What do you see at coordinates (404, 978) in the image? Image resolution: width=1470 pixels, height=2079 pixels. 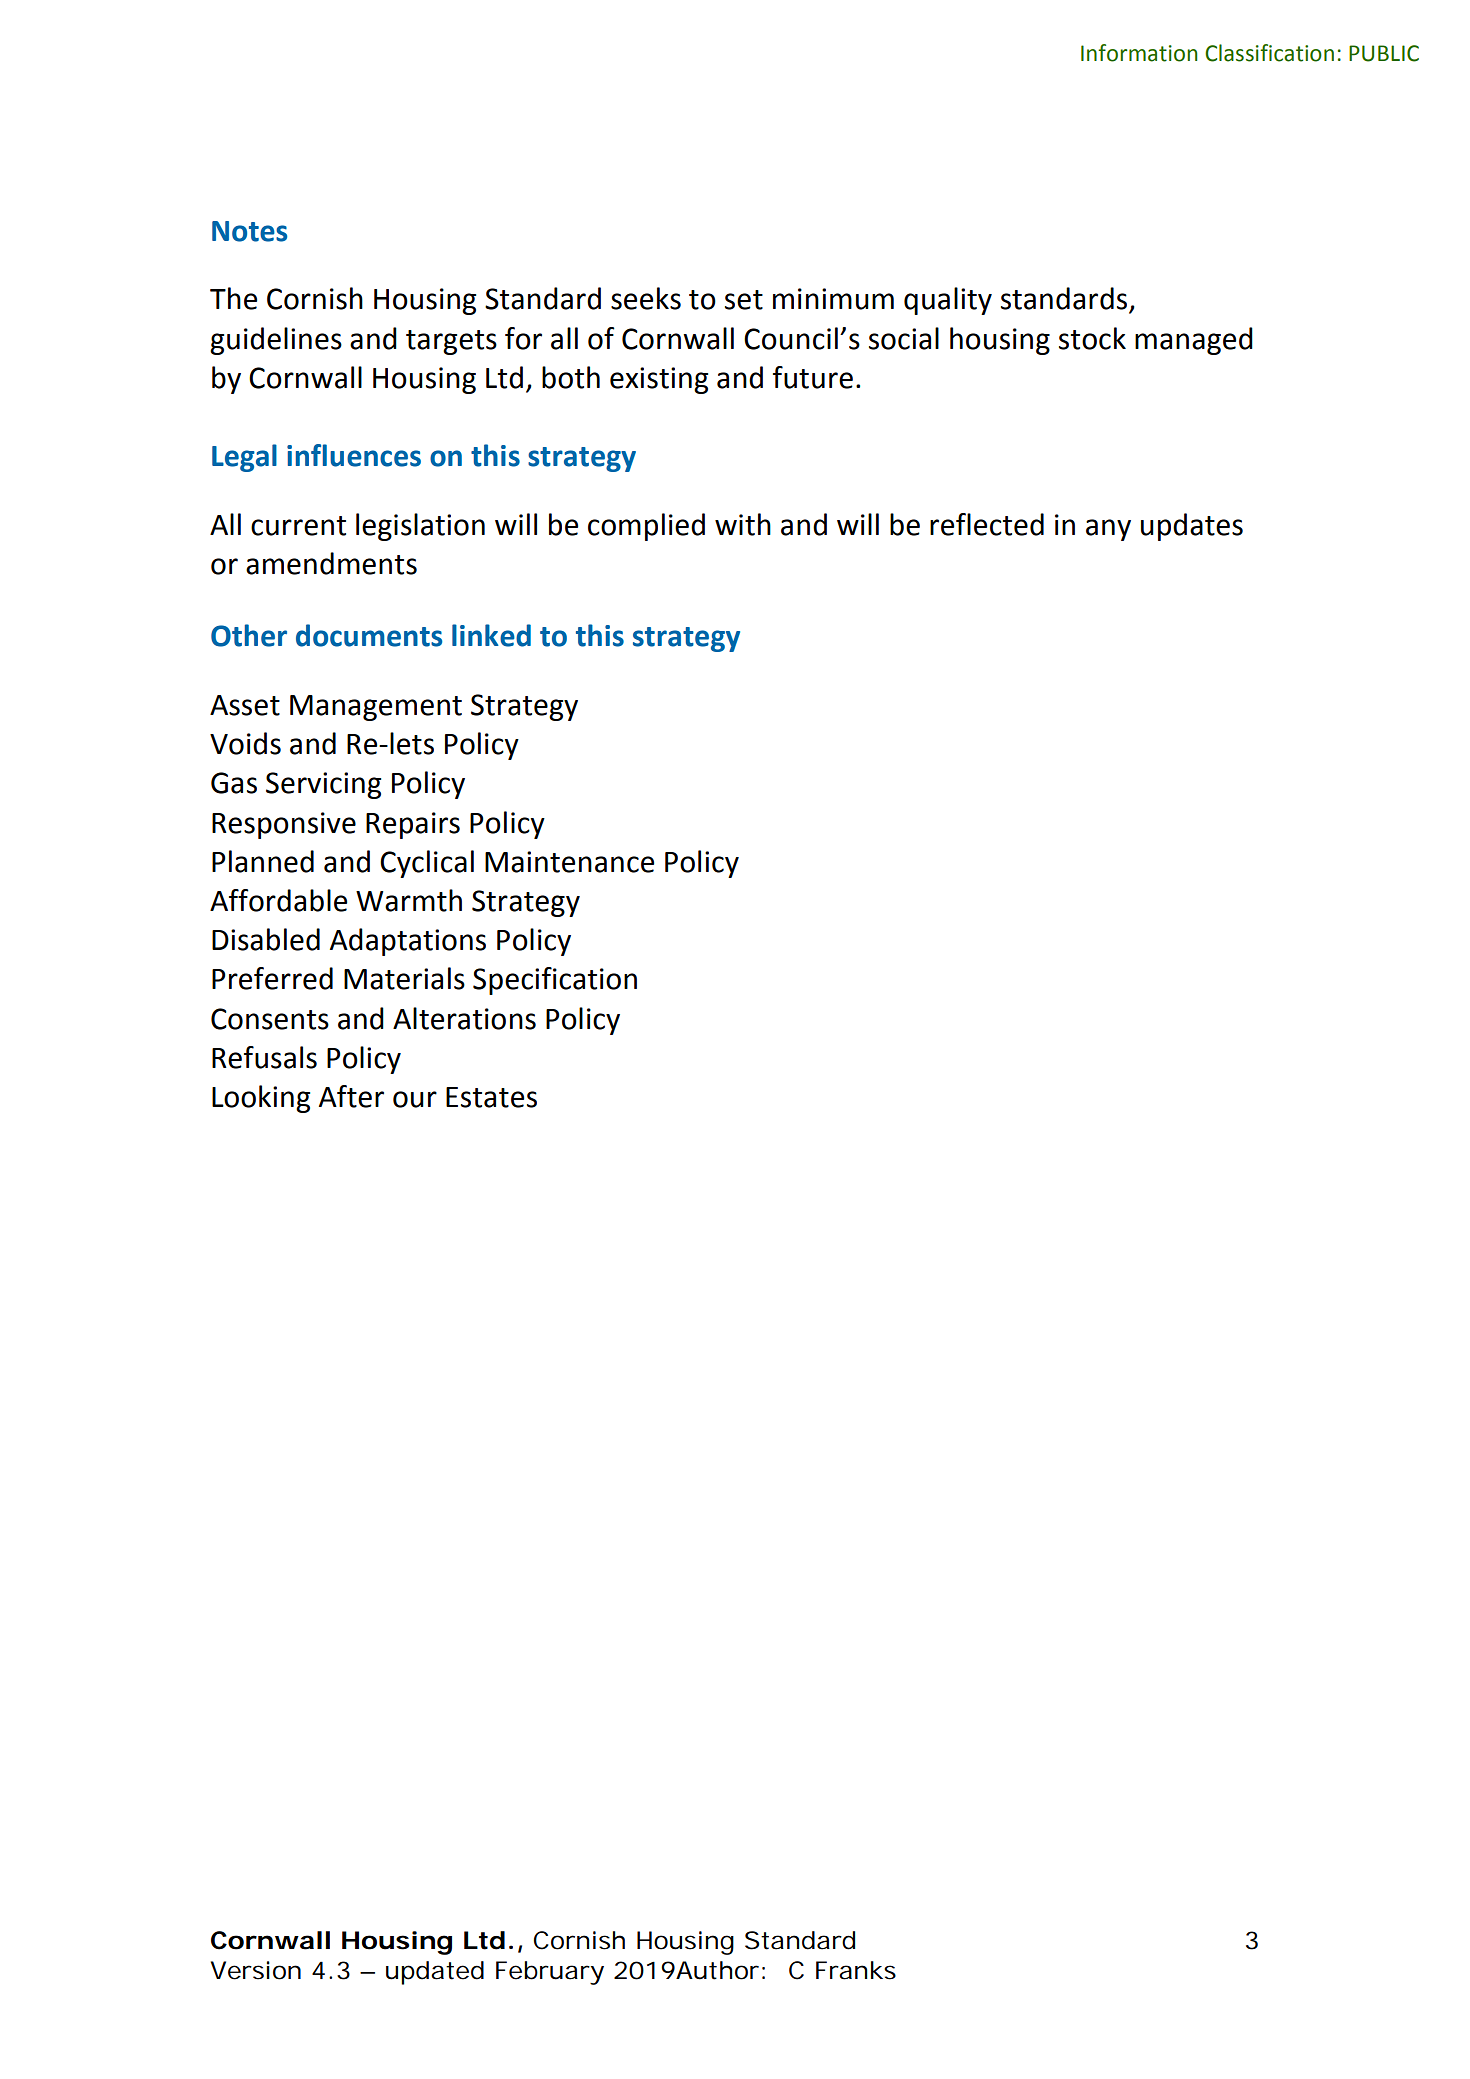 I see `Materials` at bounding box center [404, 978].
